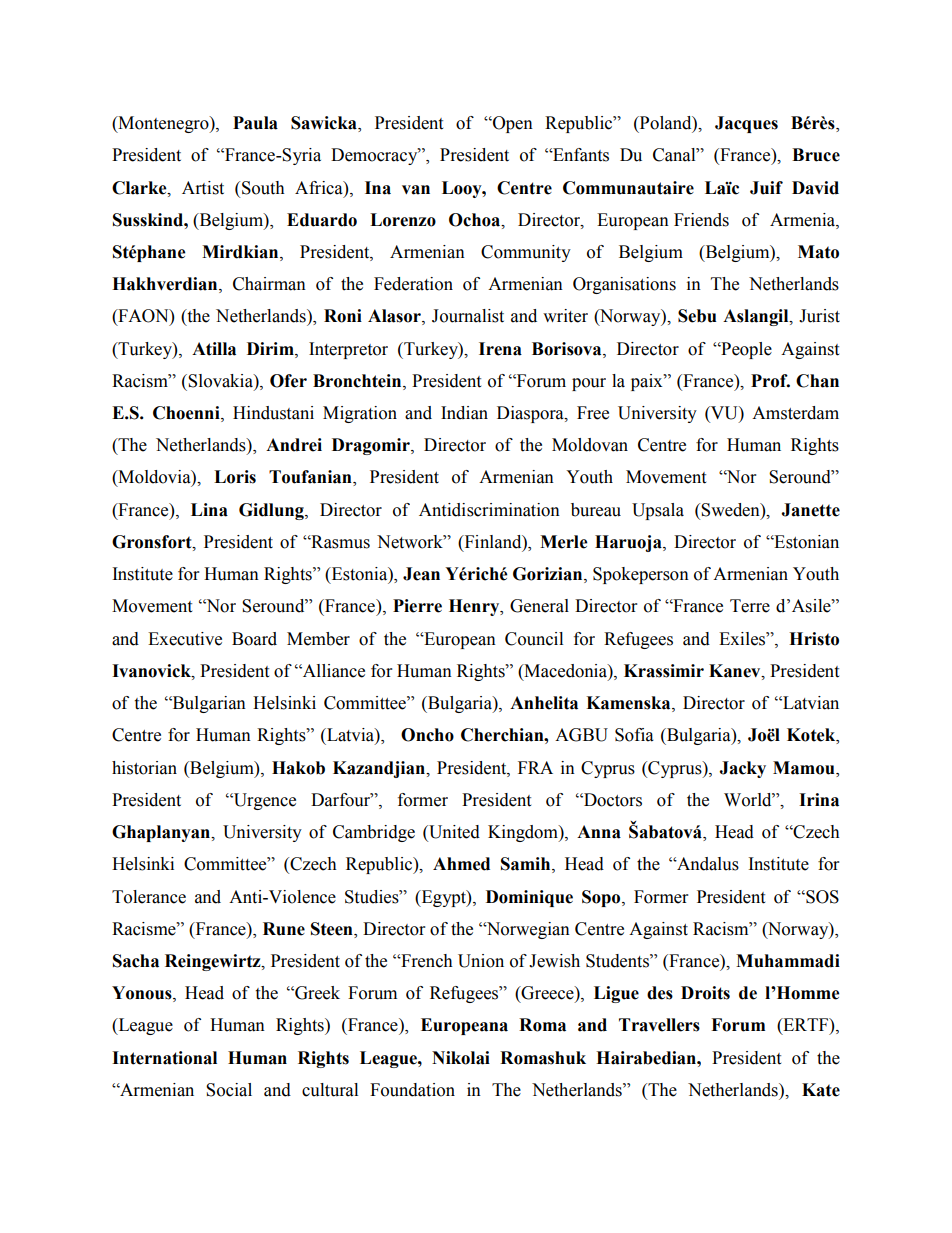 The width and height of the screenshot is (952, 1233). I want to click on Social, so click(229, 1090).
